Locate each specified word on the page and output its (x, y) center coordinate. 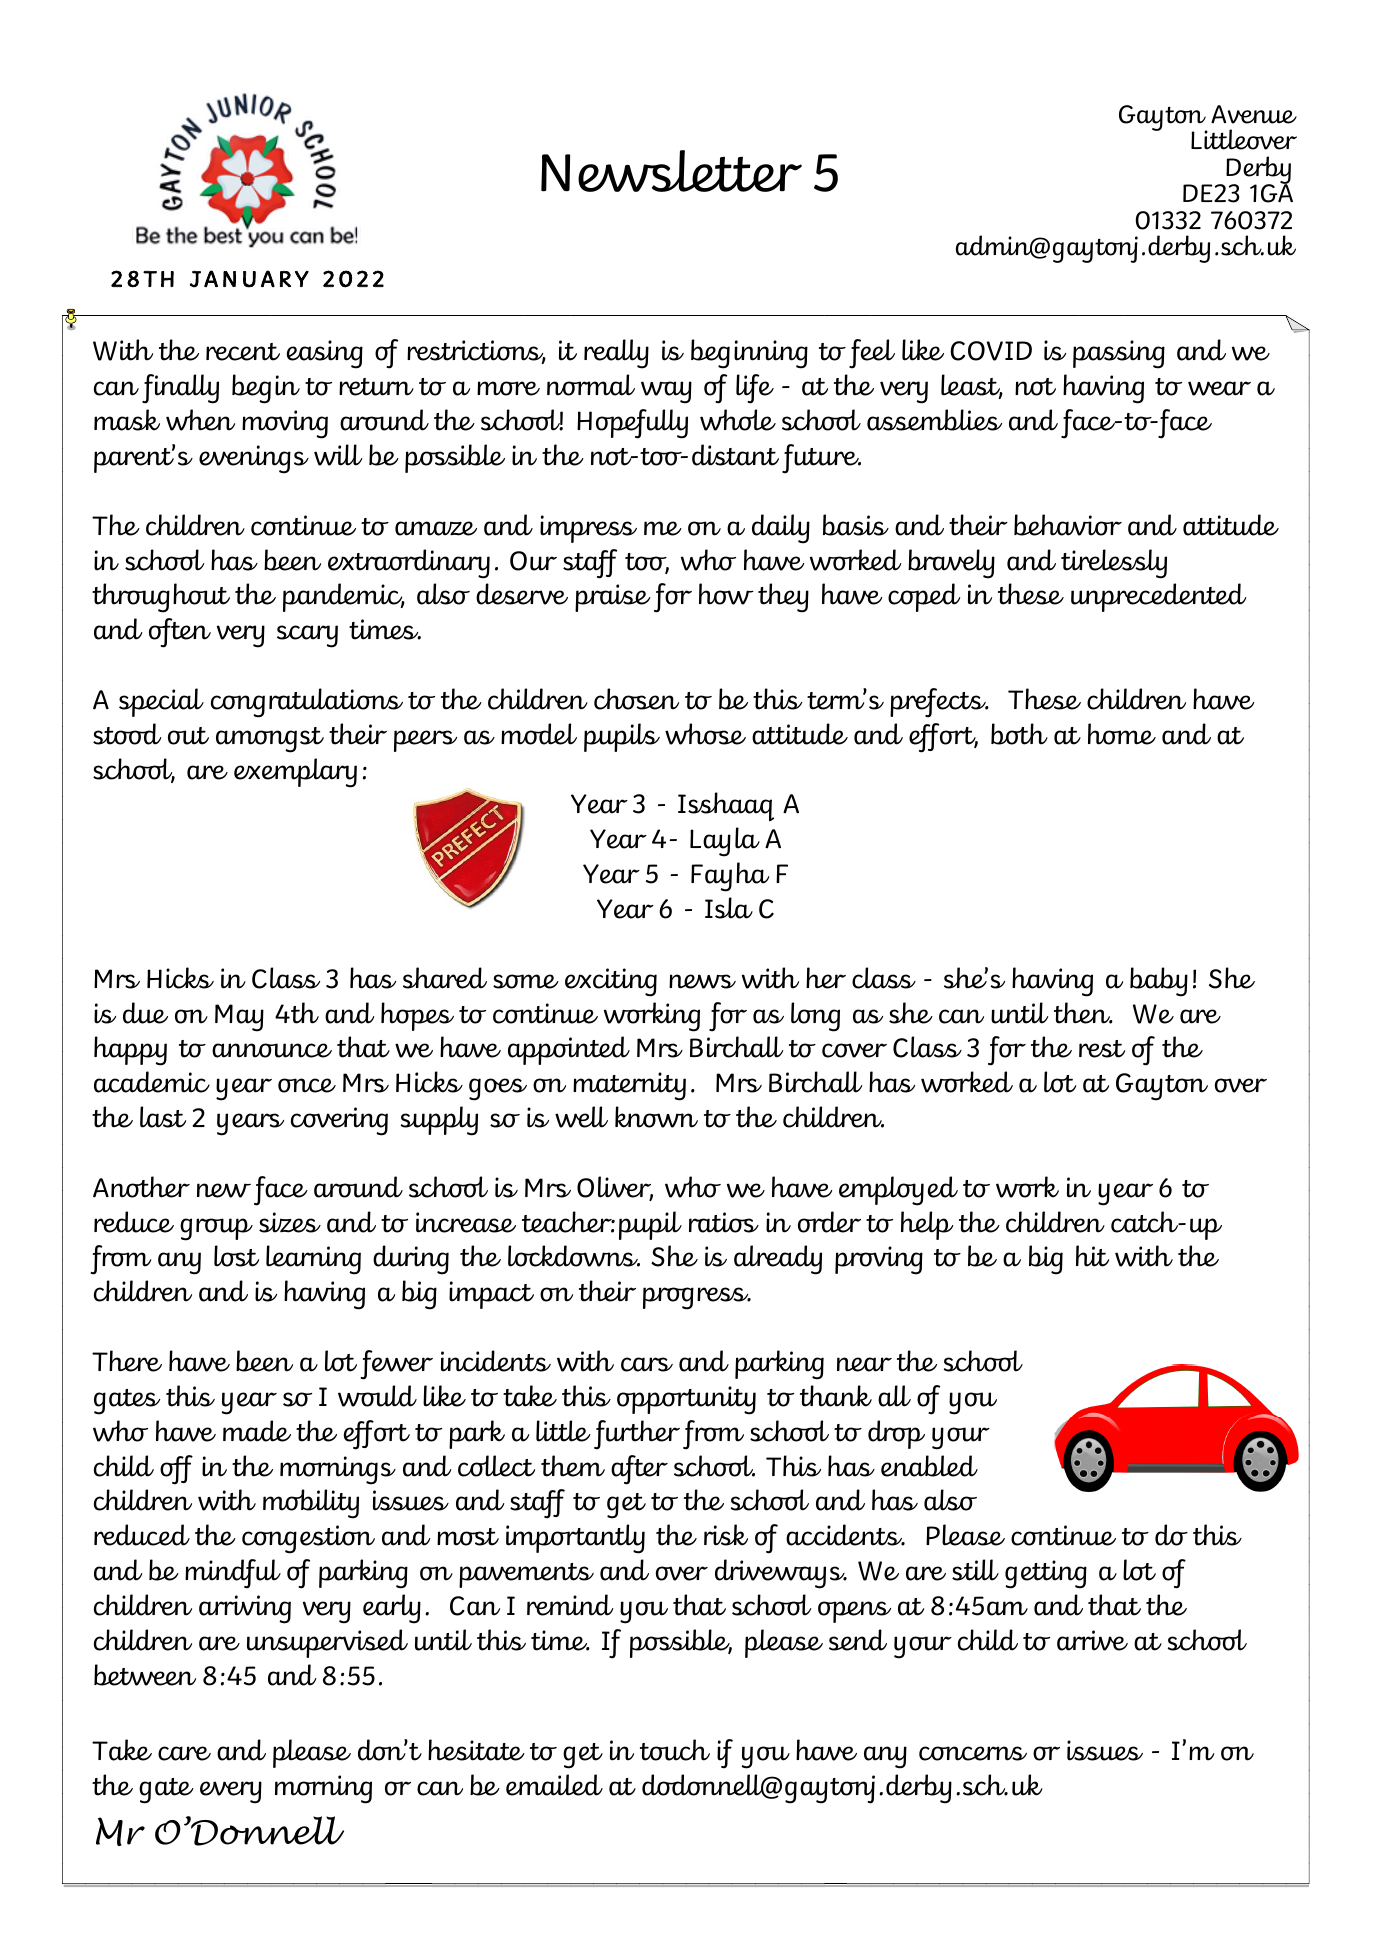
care (184, 1753)
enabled (929, 1466)
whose (705, 734)
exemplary (295, 773)
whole (738, 420)
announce (272, 1050)
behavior (1068, 525)
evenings (254, 459)
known (656, 1117)
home (1122, 734)
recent (243, 352)
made (257, 1431)
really (616, 354)
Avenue (1254, 114)
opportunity (686, 1400)
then (1083, 1013)
